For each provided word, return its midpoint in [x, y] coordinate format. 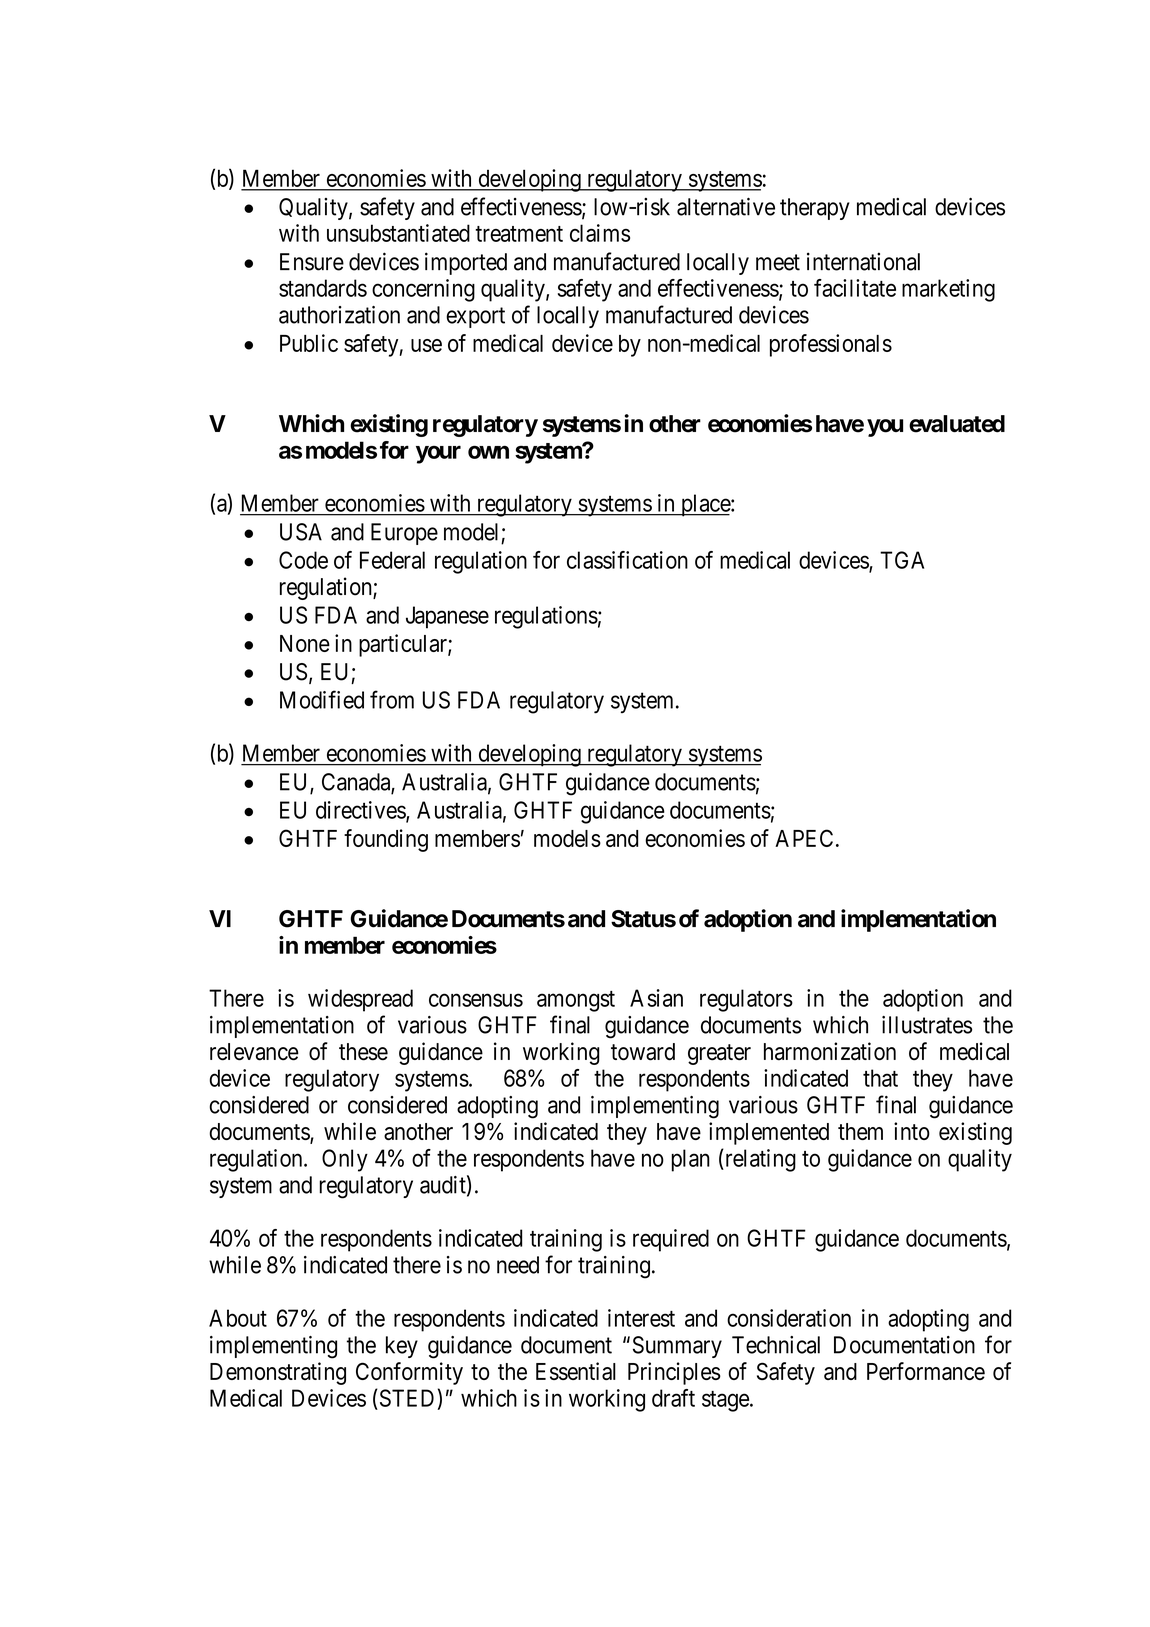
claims [600, 233]
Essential [576, 1371]
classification [627, 560]
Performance [926, 1371]
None [305, 643]
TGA [902, 560]
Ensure [312, 262]
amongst [576, 1001]
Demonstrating [278, 1373]
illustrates [927, 1025]
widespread [360, 1000]
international [863, 261]
